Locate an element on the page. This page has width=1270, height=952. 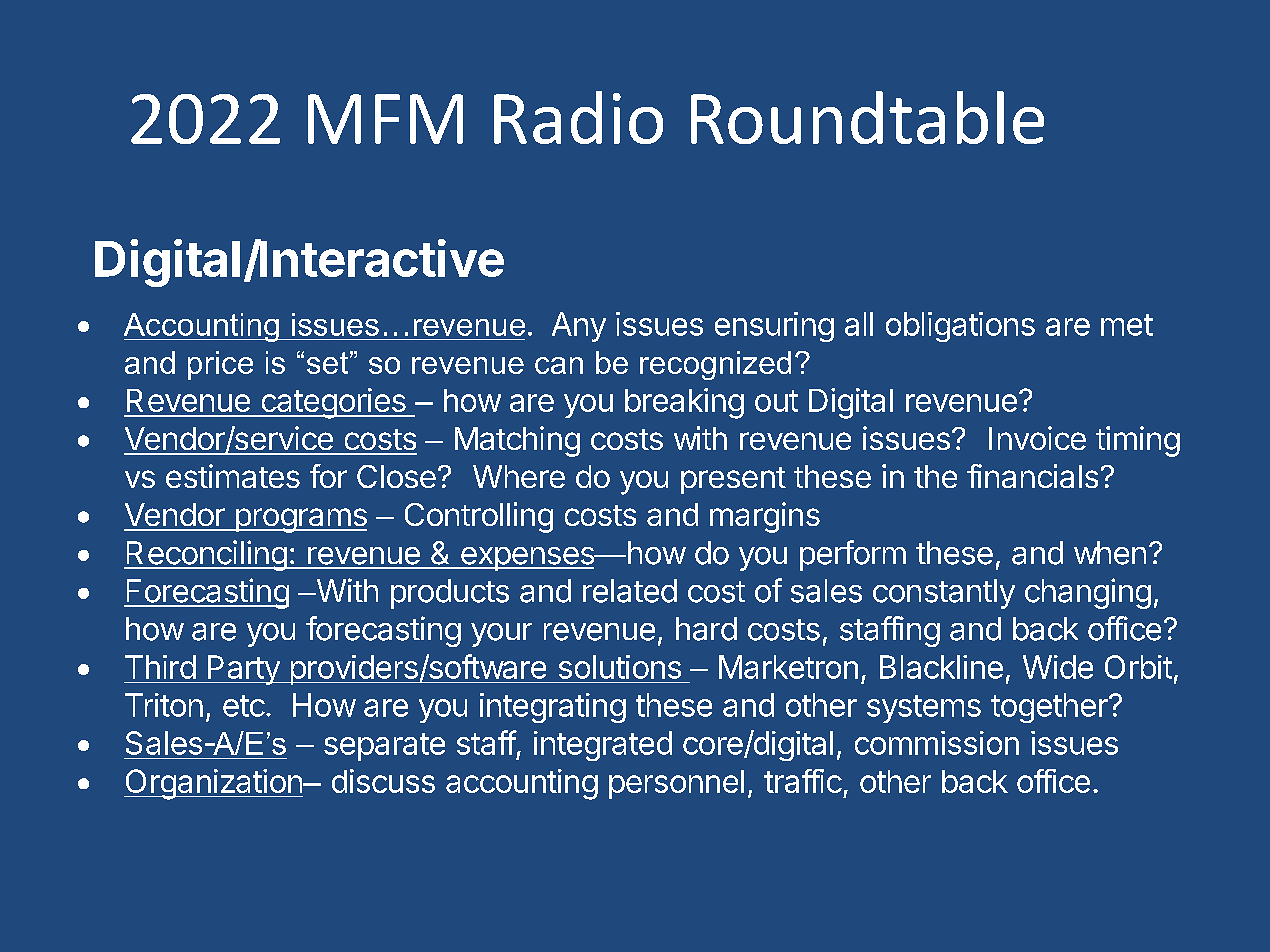
Roundtable is located at coordinates (867, 117).
